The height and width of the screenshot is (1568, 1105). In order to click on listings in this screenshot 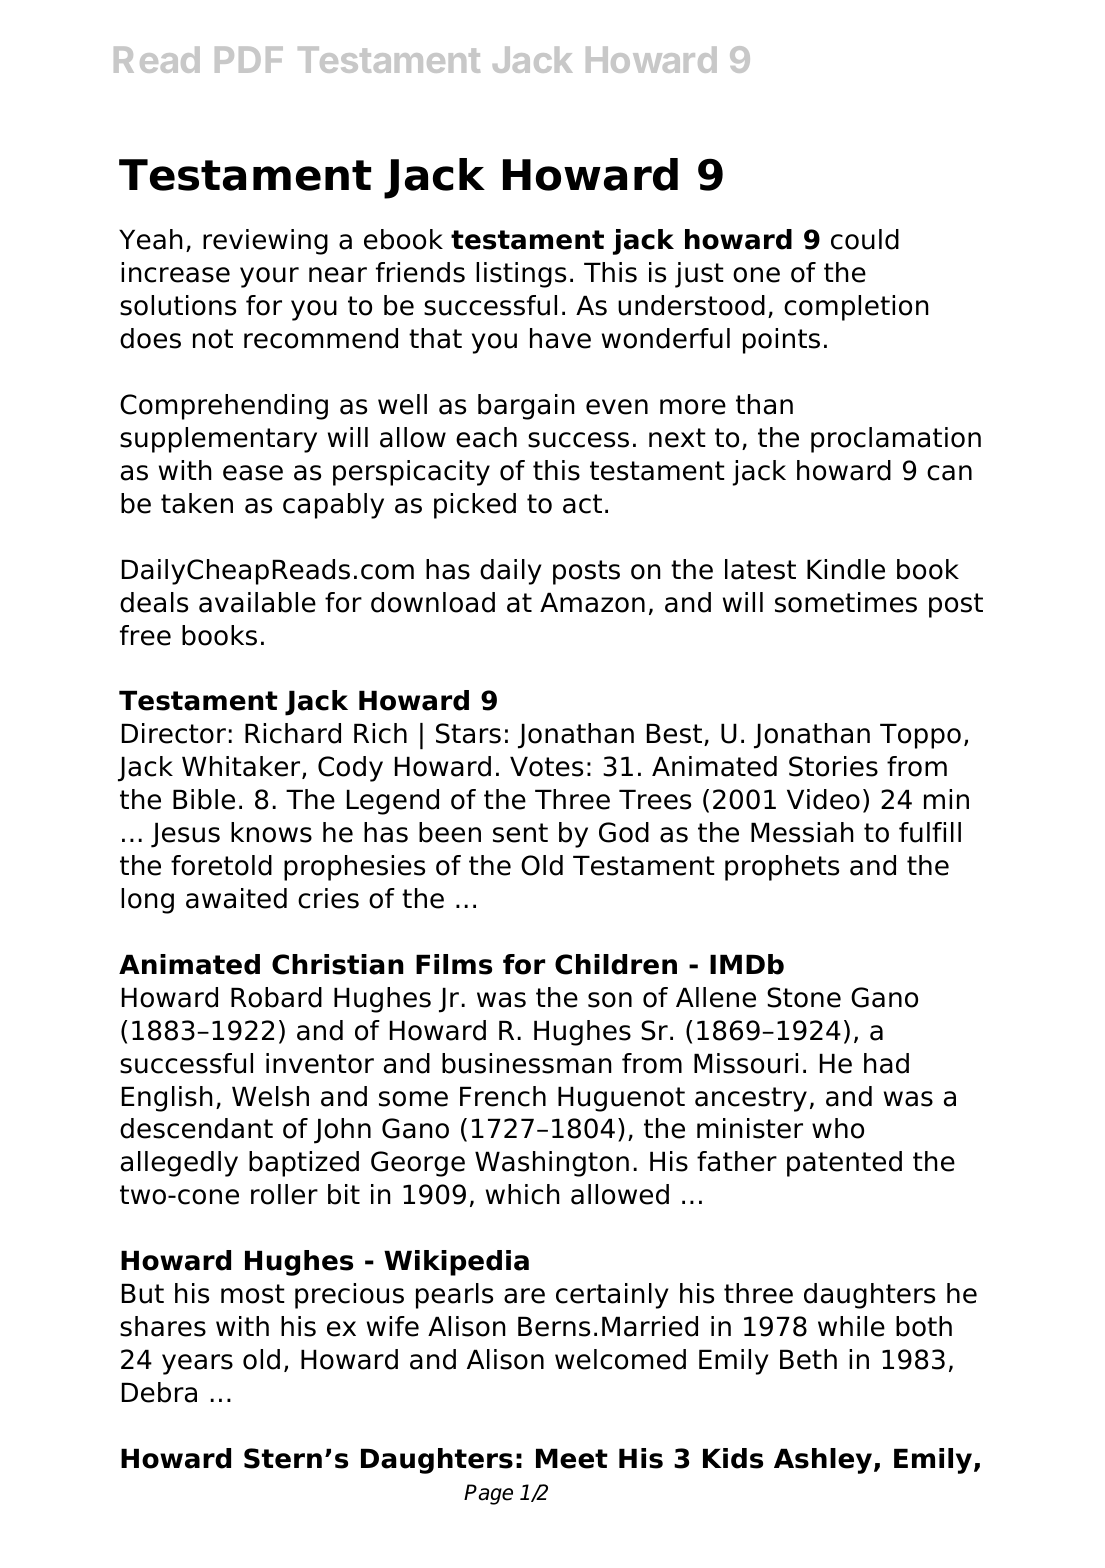, I will do `click(521, 275)`.
